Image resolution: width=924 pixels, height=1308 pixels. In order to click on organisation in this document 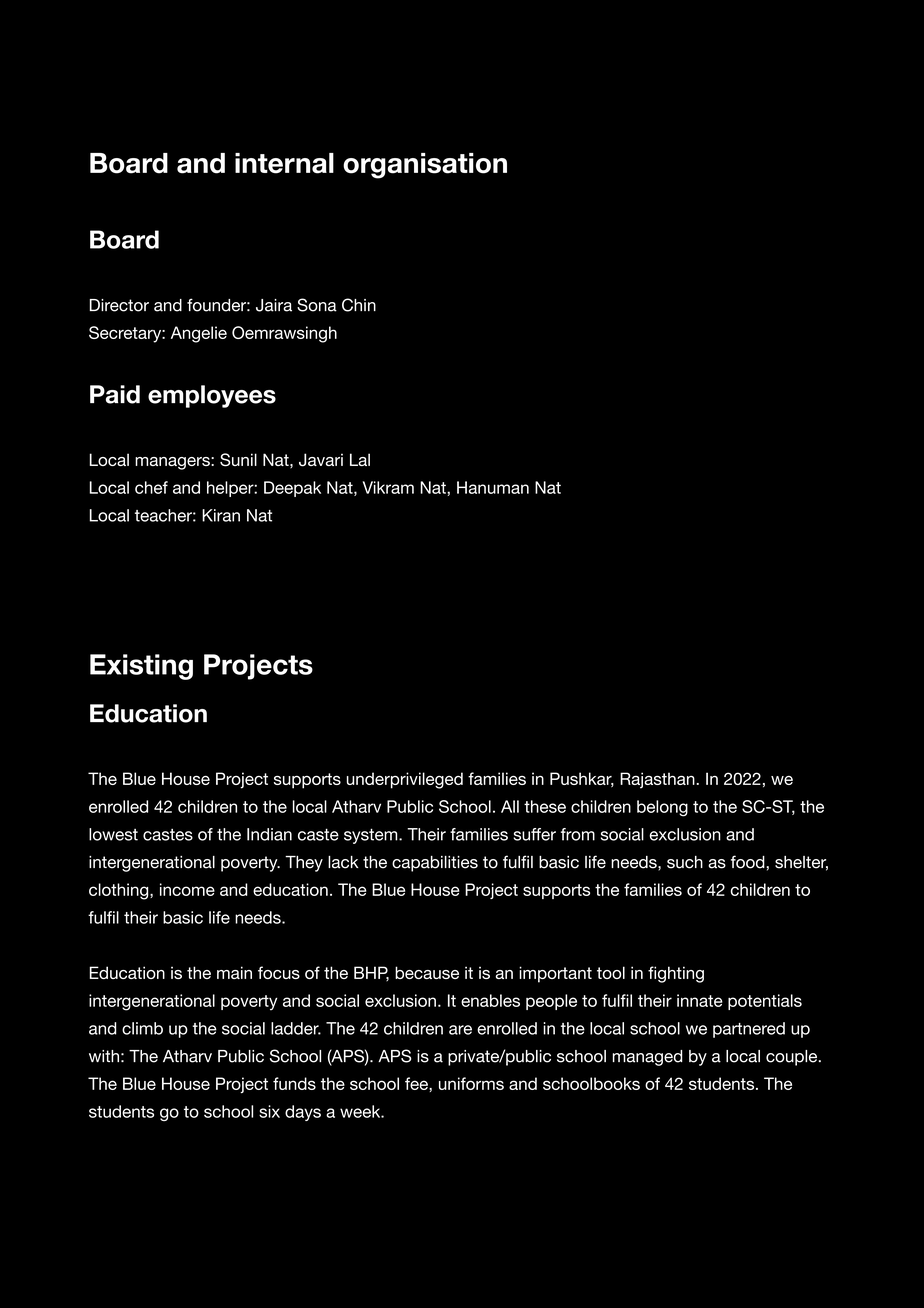, I will do `click(425, 166)`.
